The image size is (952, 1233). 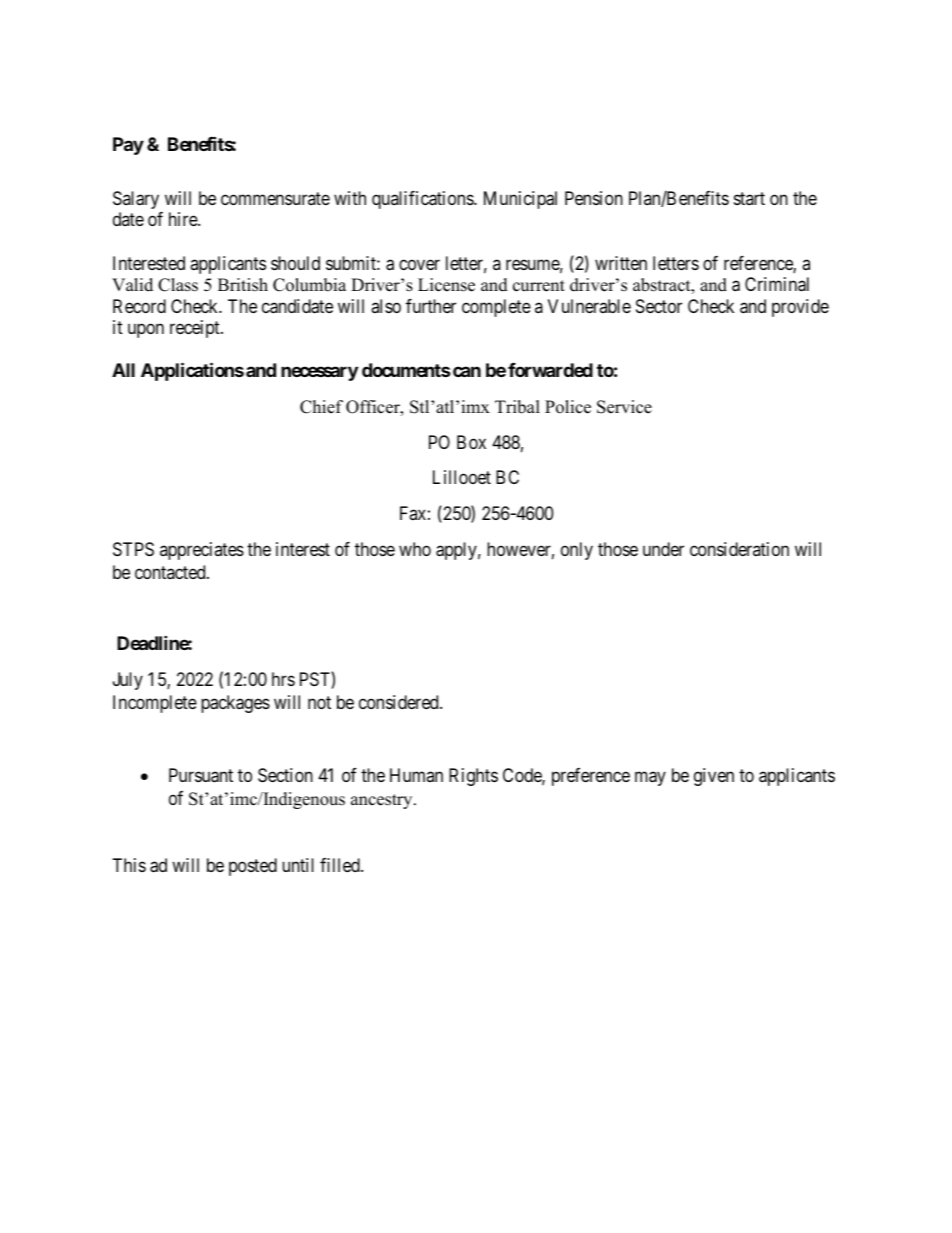 What do you see at coordinates (123, 370) in the page?
I see `All` at bounding box center [123, 370].
